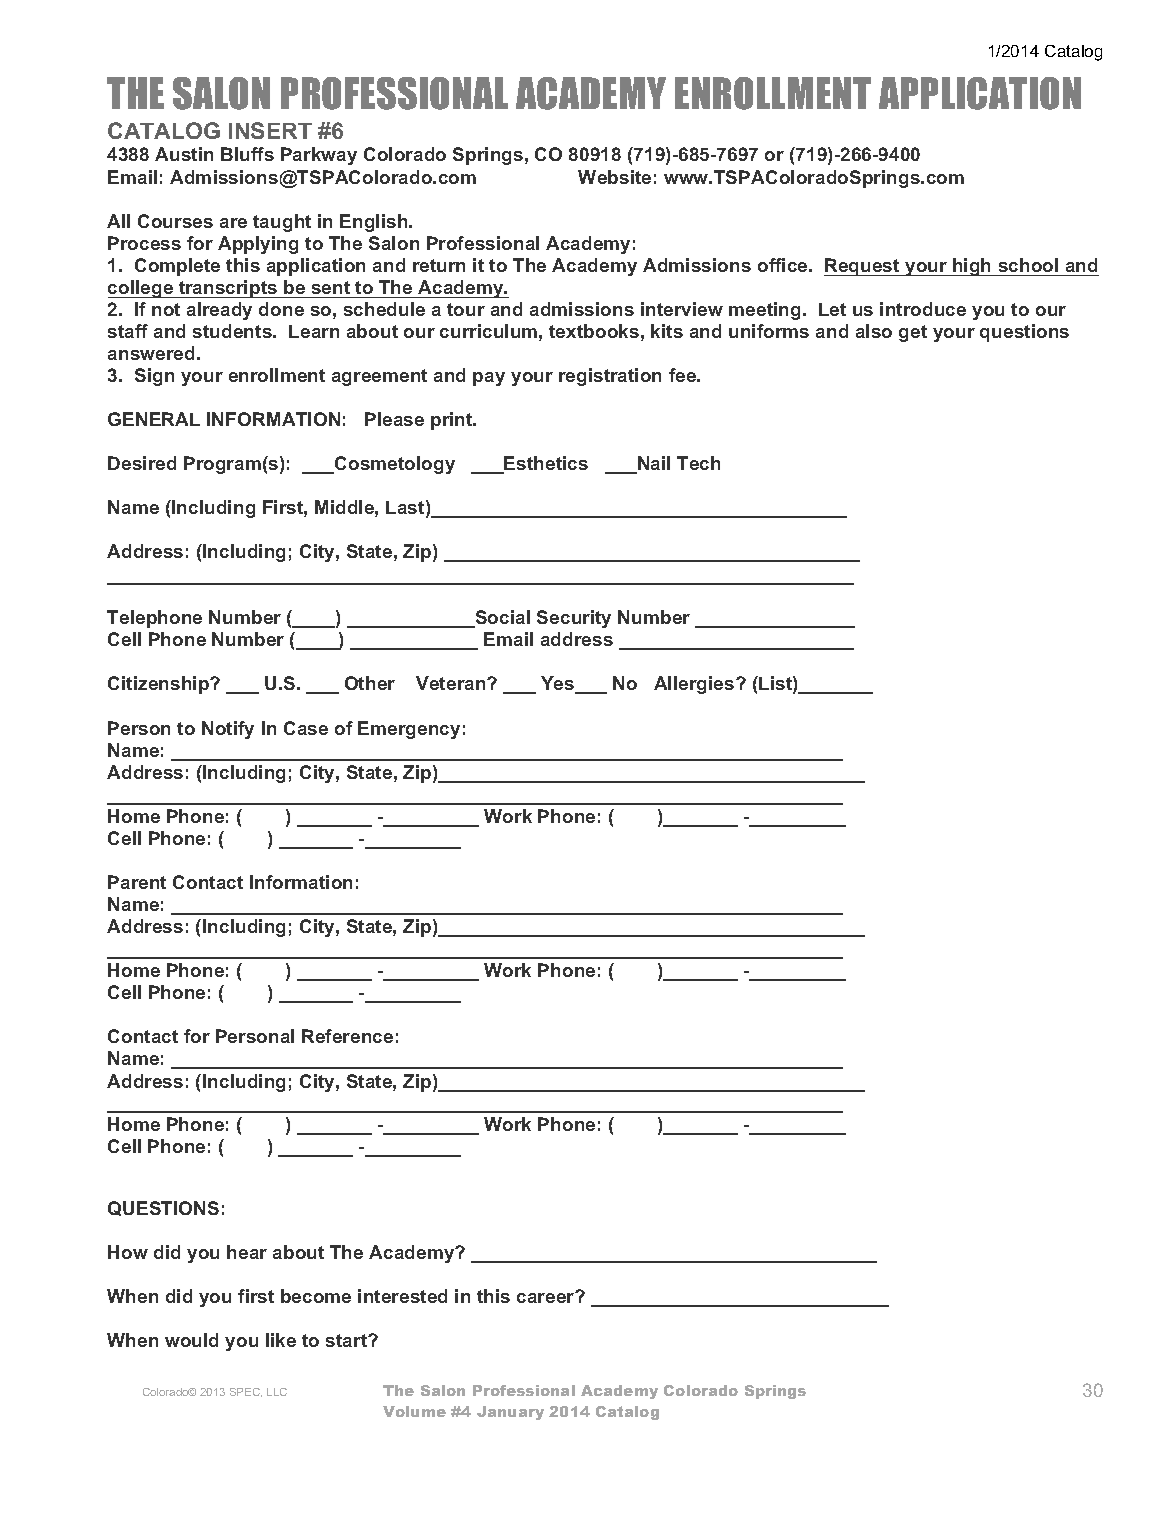  What do you see at coordinates (614, 177) in the image?
I see `Website` at bounding box center [614, 177].
